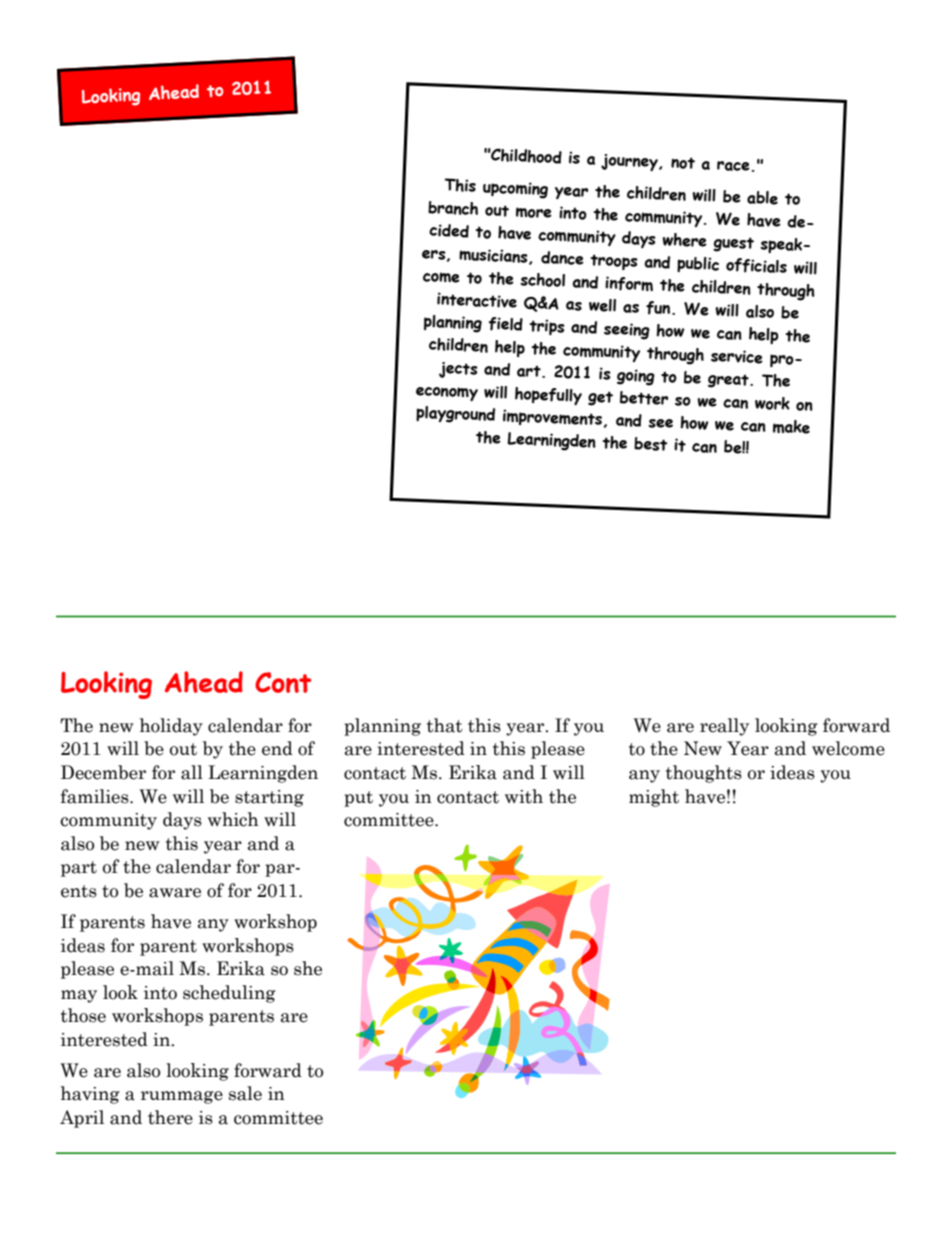  Describe the element at coordinates (229, 994) in the page. I see `scheduling` at that location.
